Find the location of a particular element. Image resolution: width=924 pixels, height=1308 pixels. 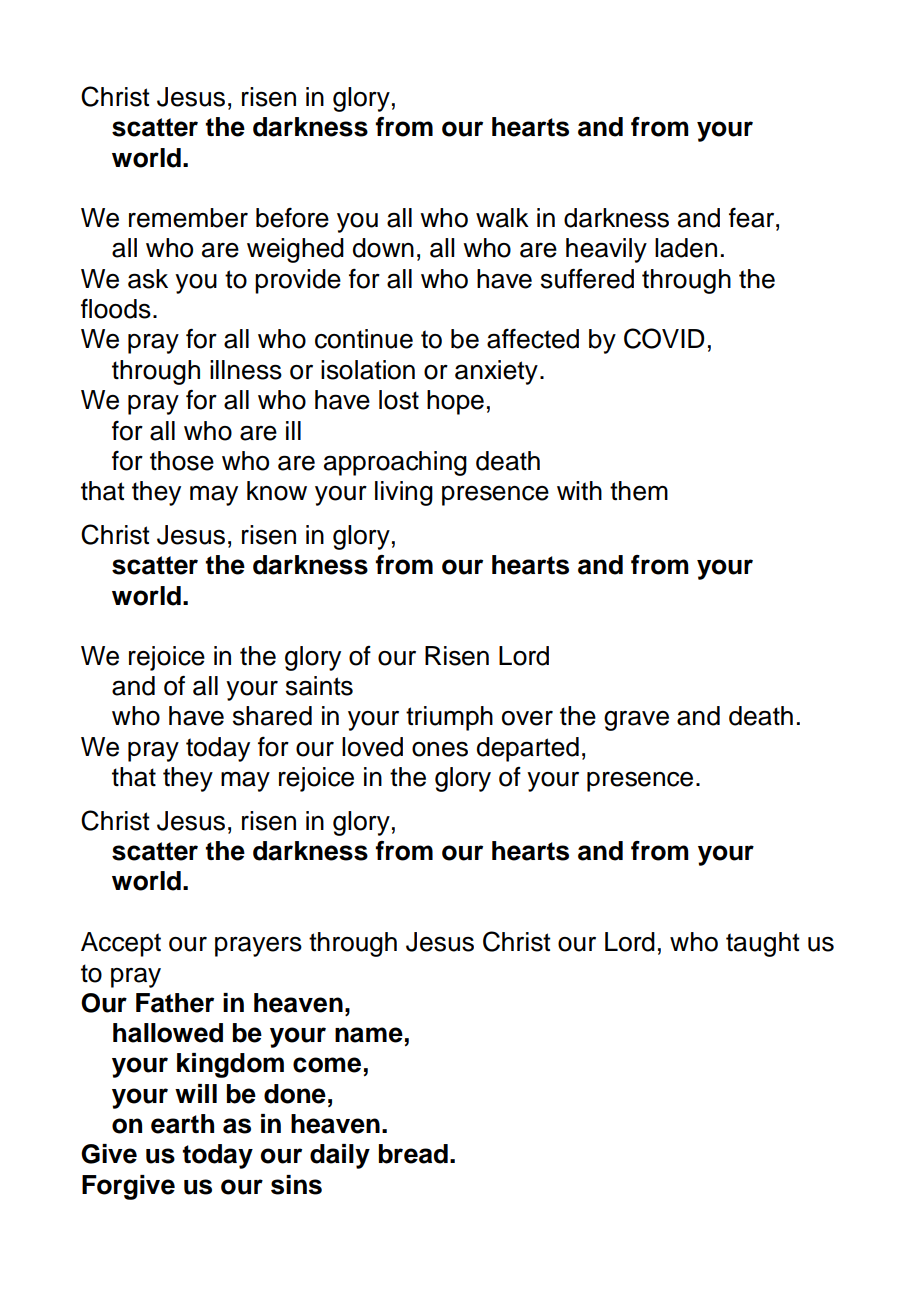

name is located at coordinates (369, 1035).
